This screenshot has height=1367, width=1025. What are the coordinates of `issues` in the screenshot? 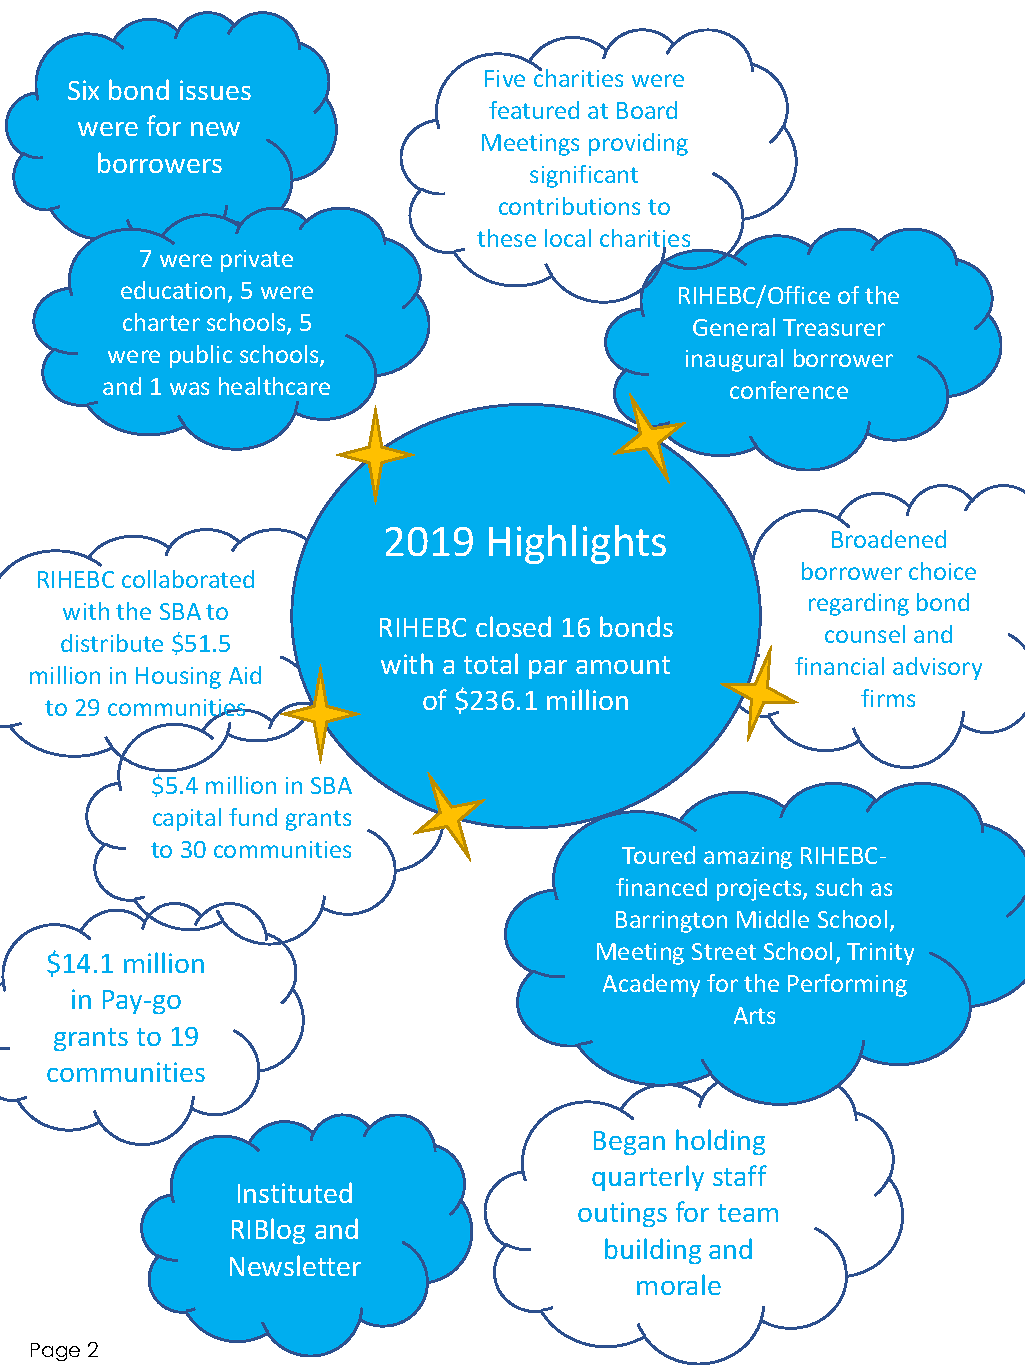 It's located at (215, 90).
